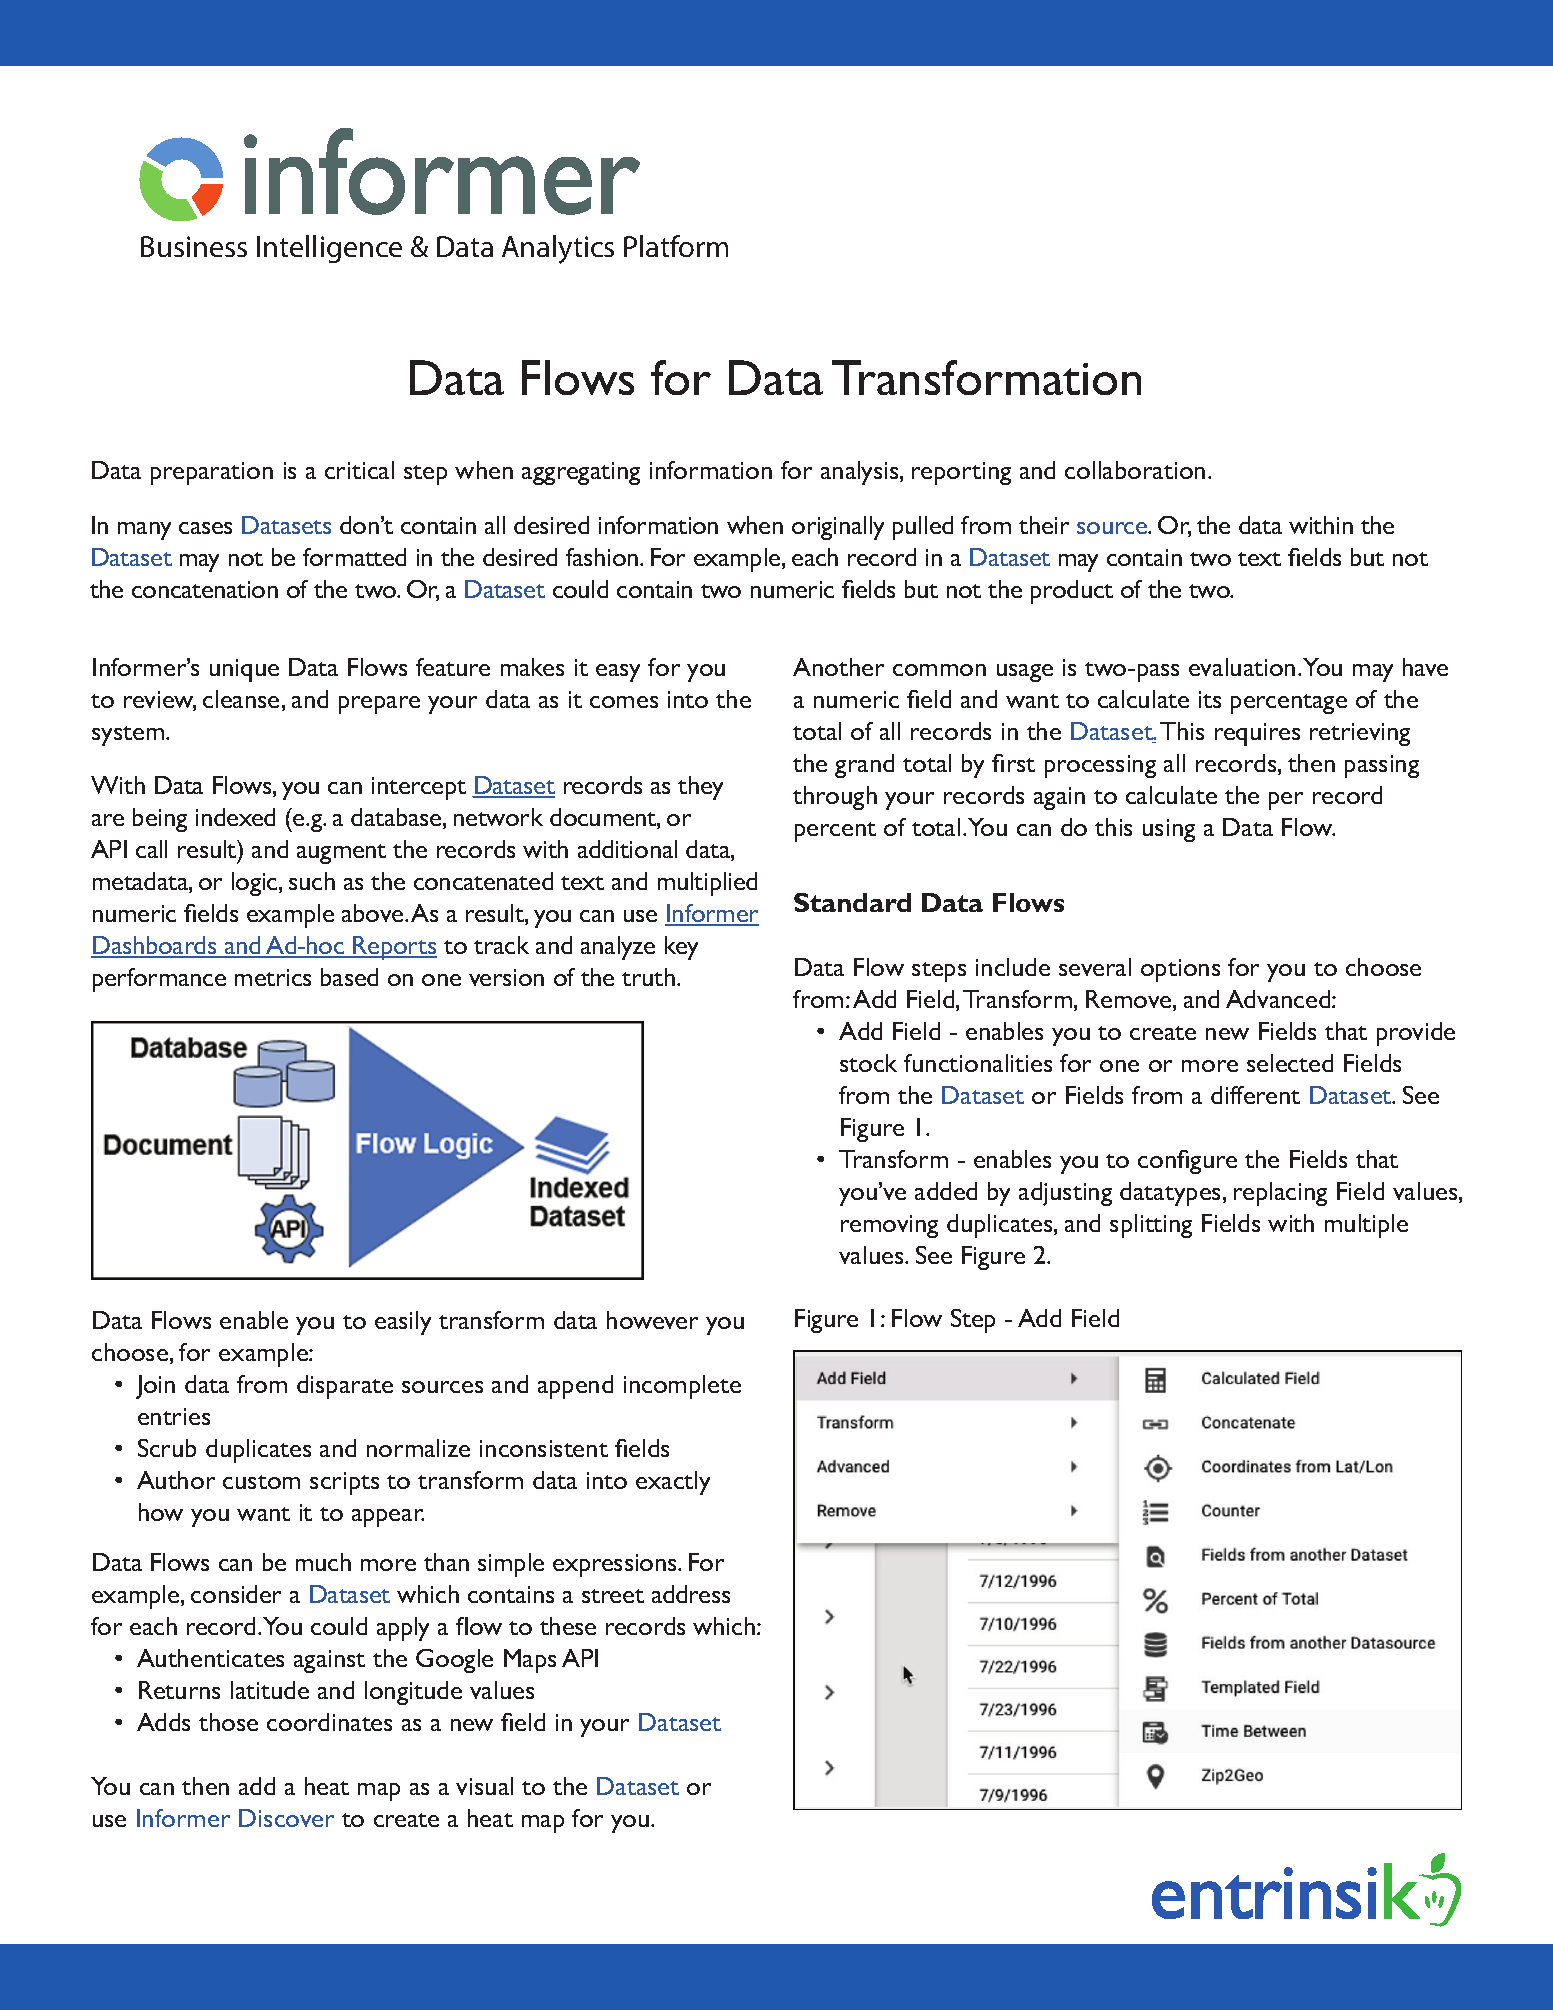  What do you see at coordinates (273, 977) in the screenshot?
I see `metrics` at bounding box center [273, 977].
